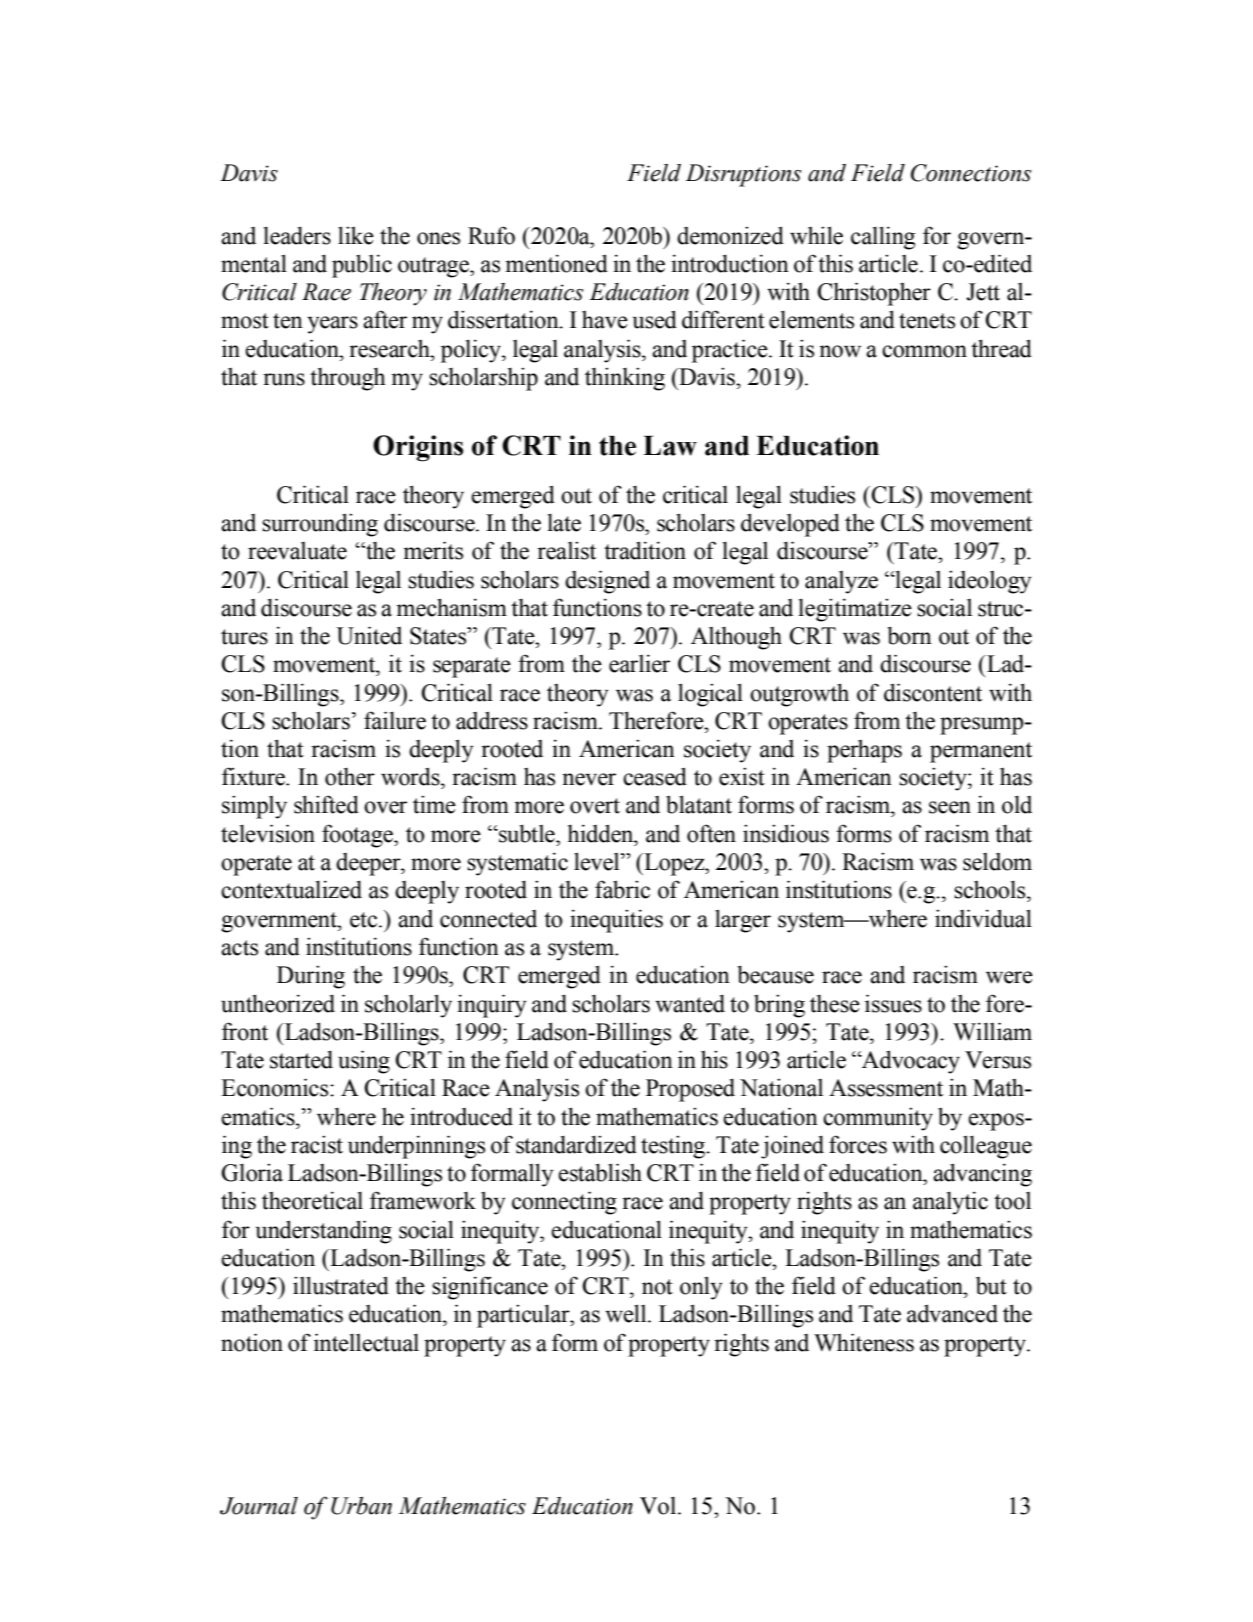  What do you see at coordinates (690, 1090) in the image?
I see `Proposed` at bounding box center [690, 1090].
